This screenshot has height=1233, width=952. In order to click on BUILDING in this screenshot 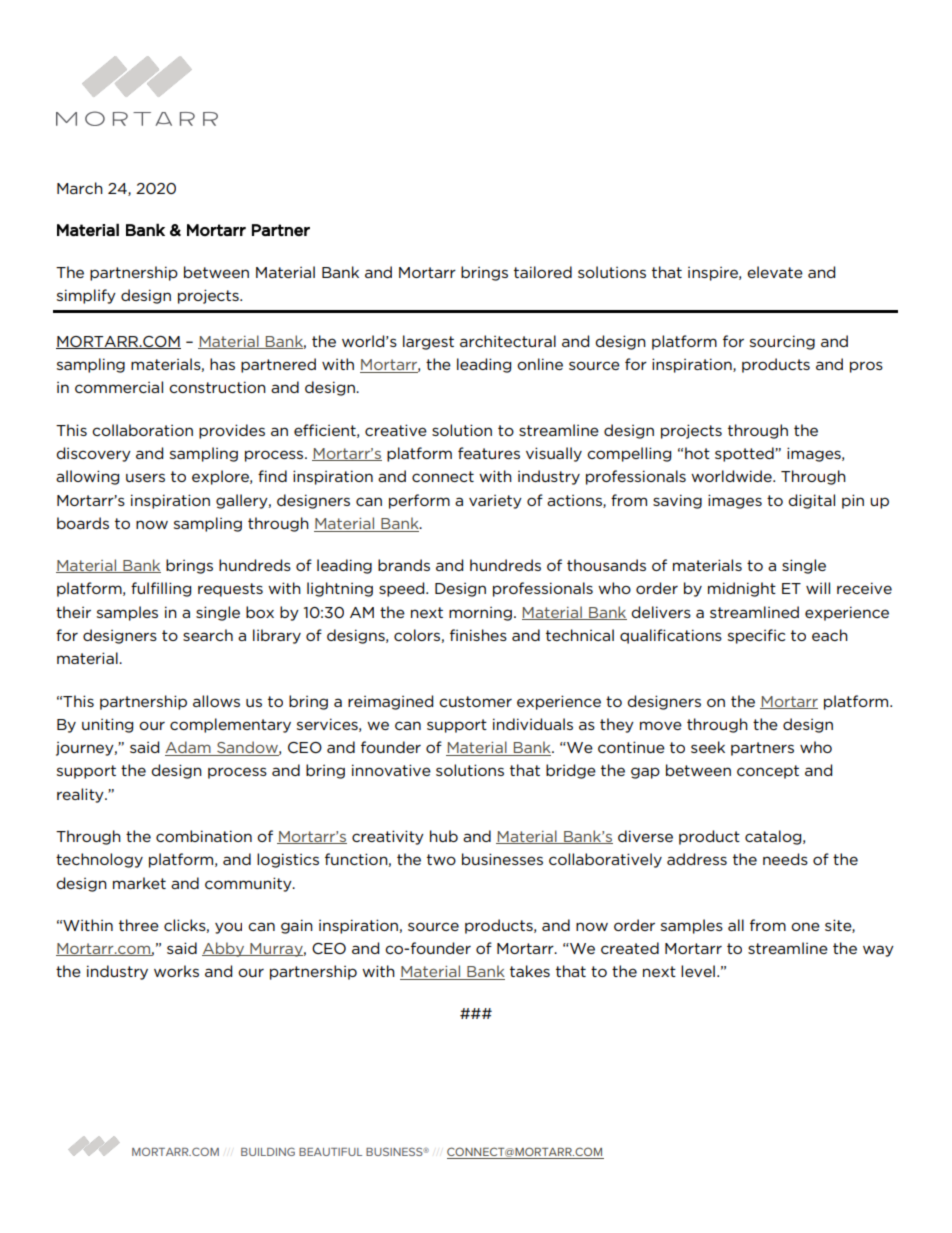, I will do `click(268, 1151)`.
